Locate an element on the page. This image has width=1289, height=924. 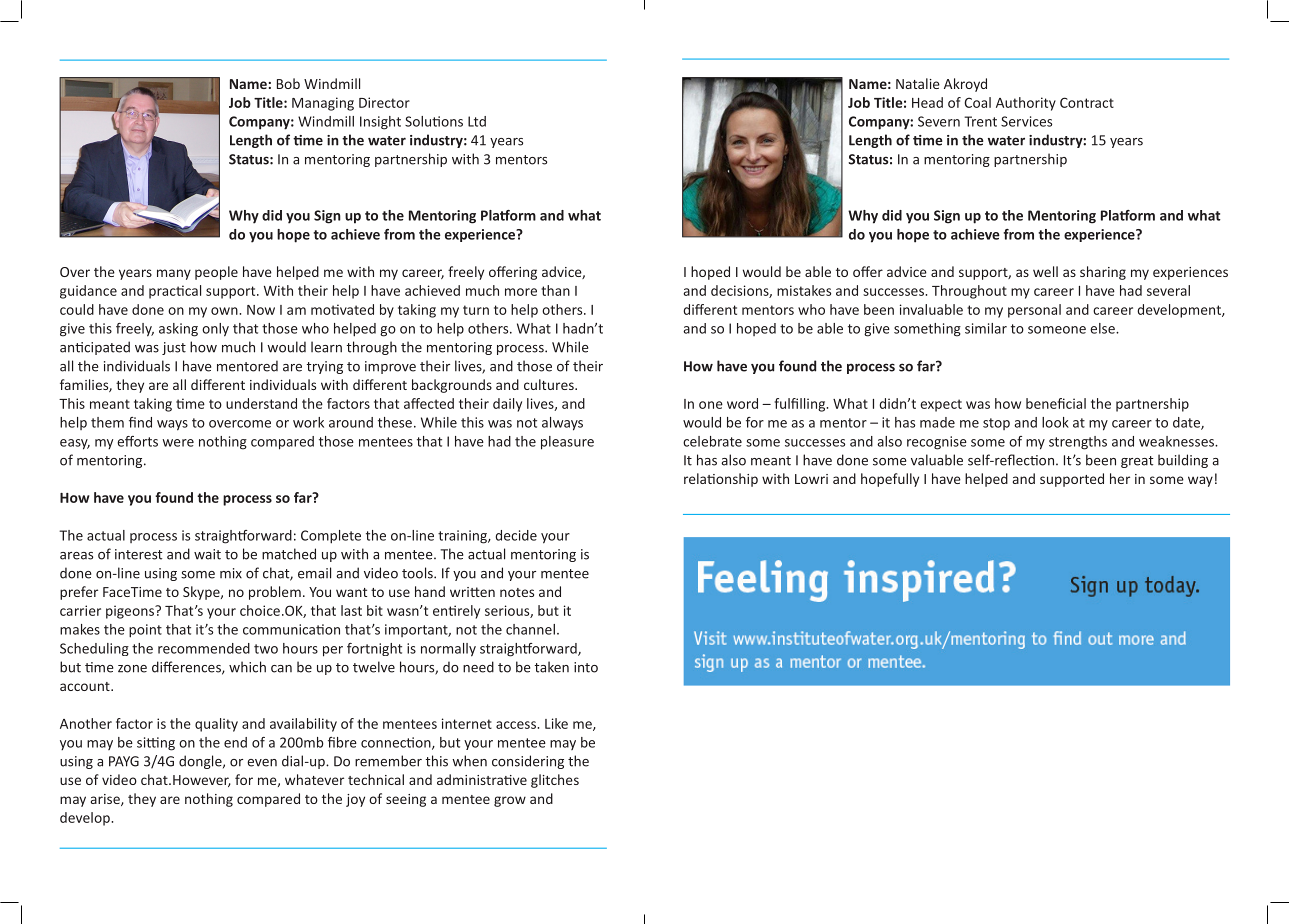
wait is located at coordinates (207, 554).
